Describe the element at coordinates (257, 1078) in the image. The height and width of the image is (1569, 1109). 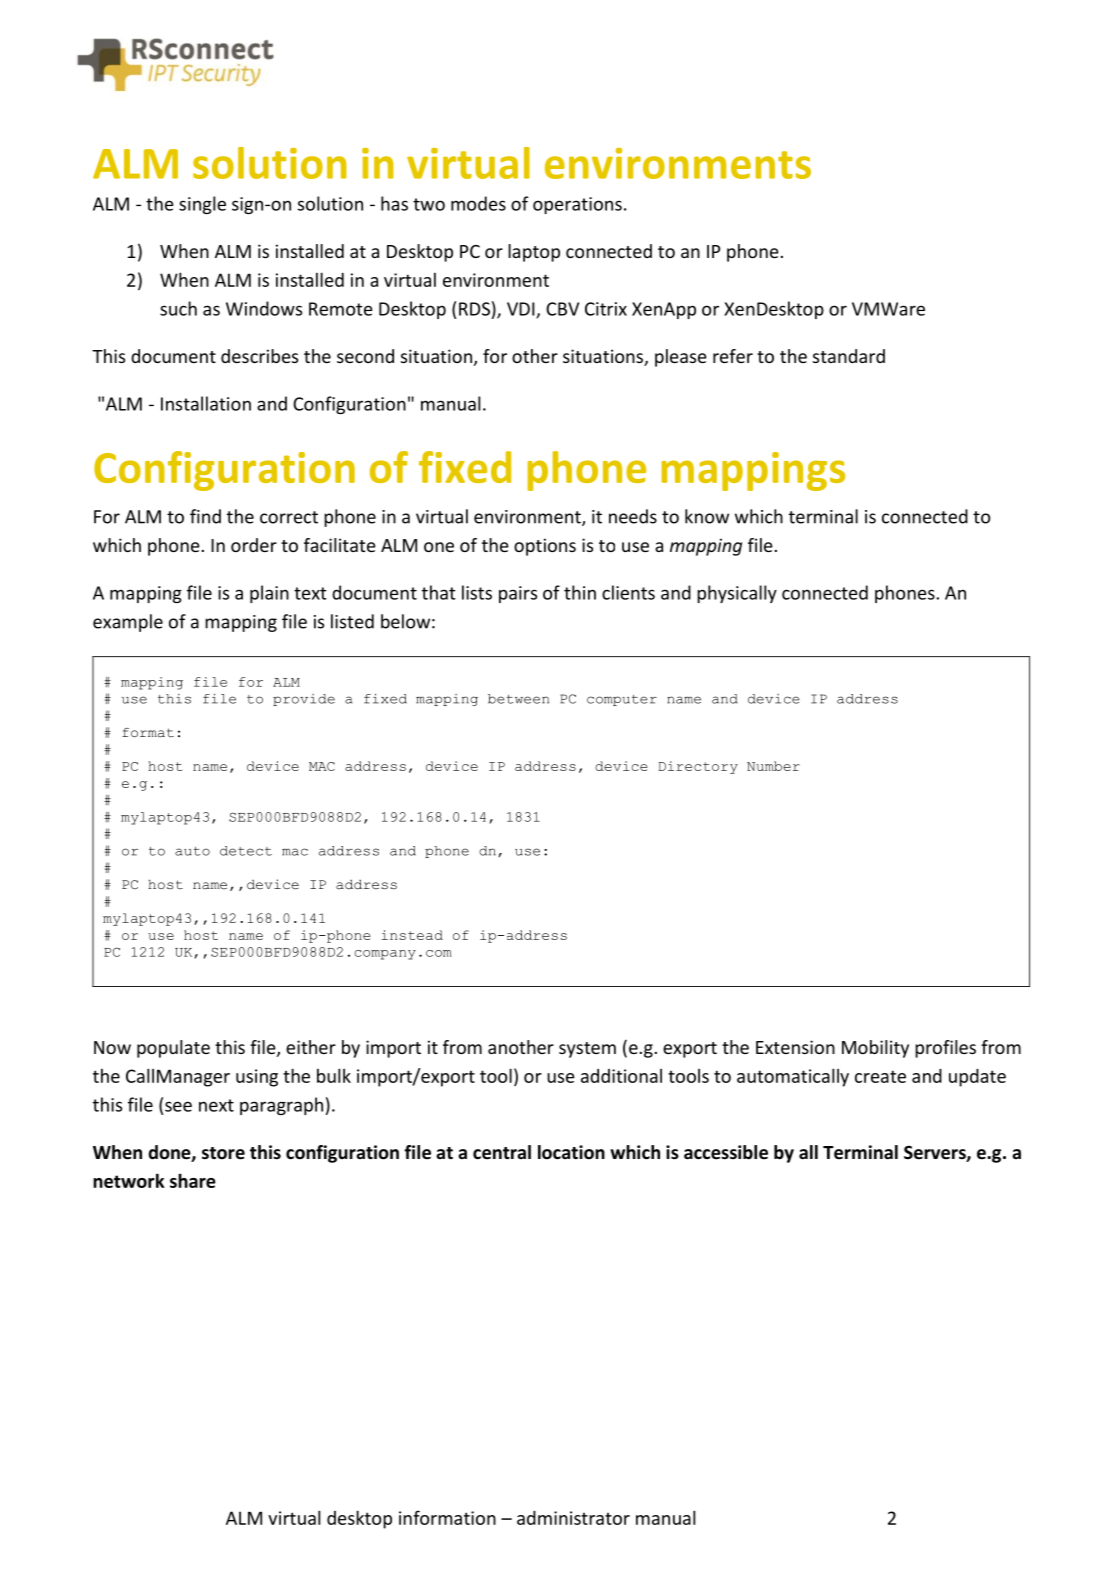
I see `using` at that location.
